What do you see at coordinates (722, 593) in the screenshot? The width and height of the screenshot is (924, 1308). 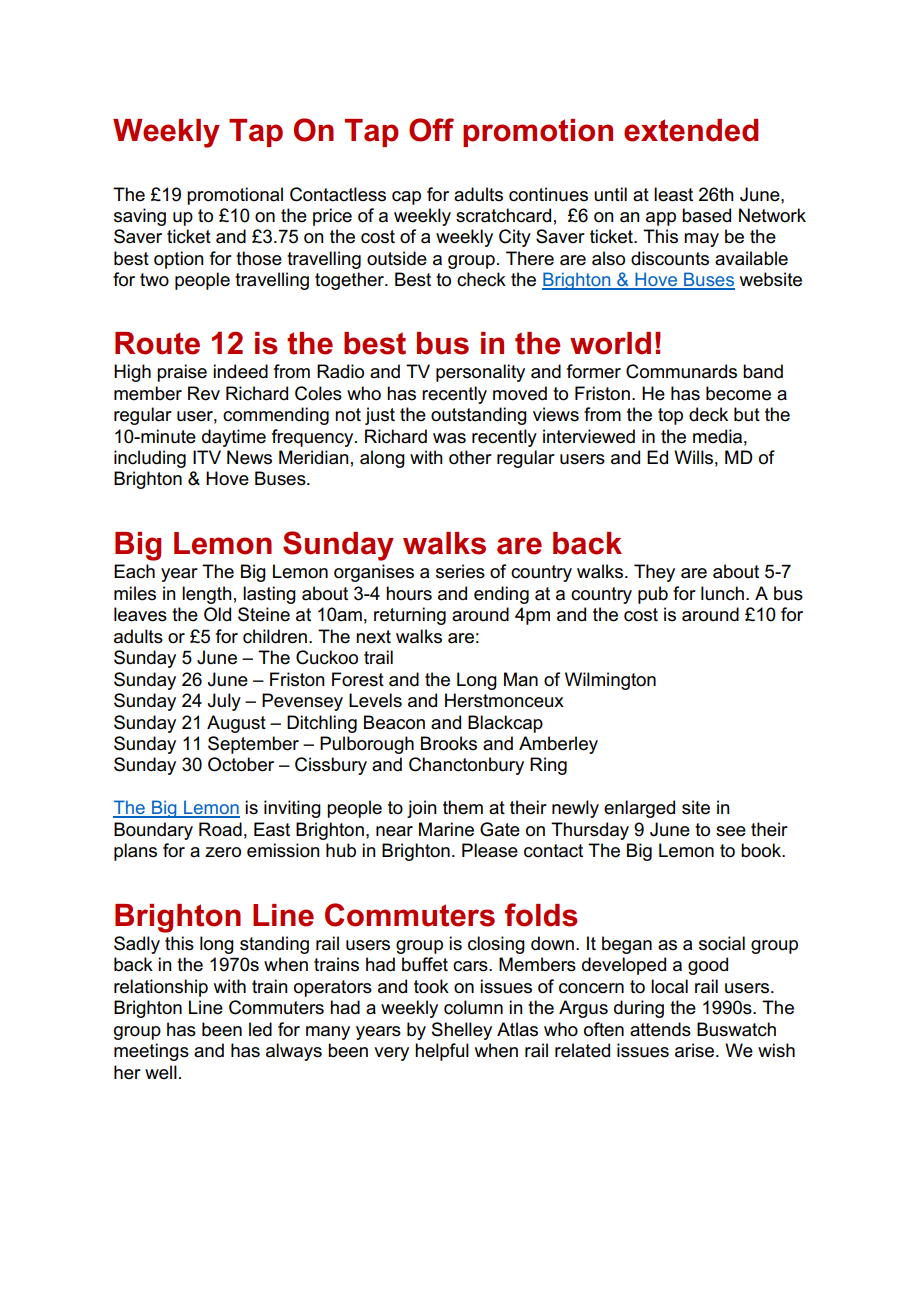 I see `lunch` at bounding box center [722, 593].
